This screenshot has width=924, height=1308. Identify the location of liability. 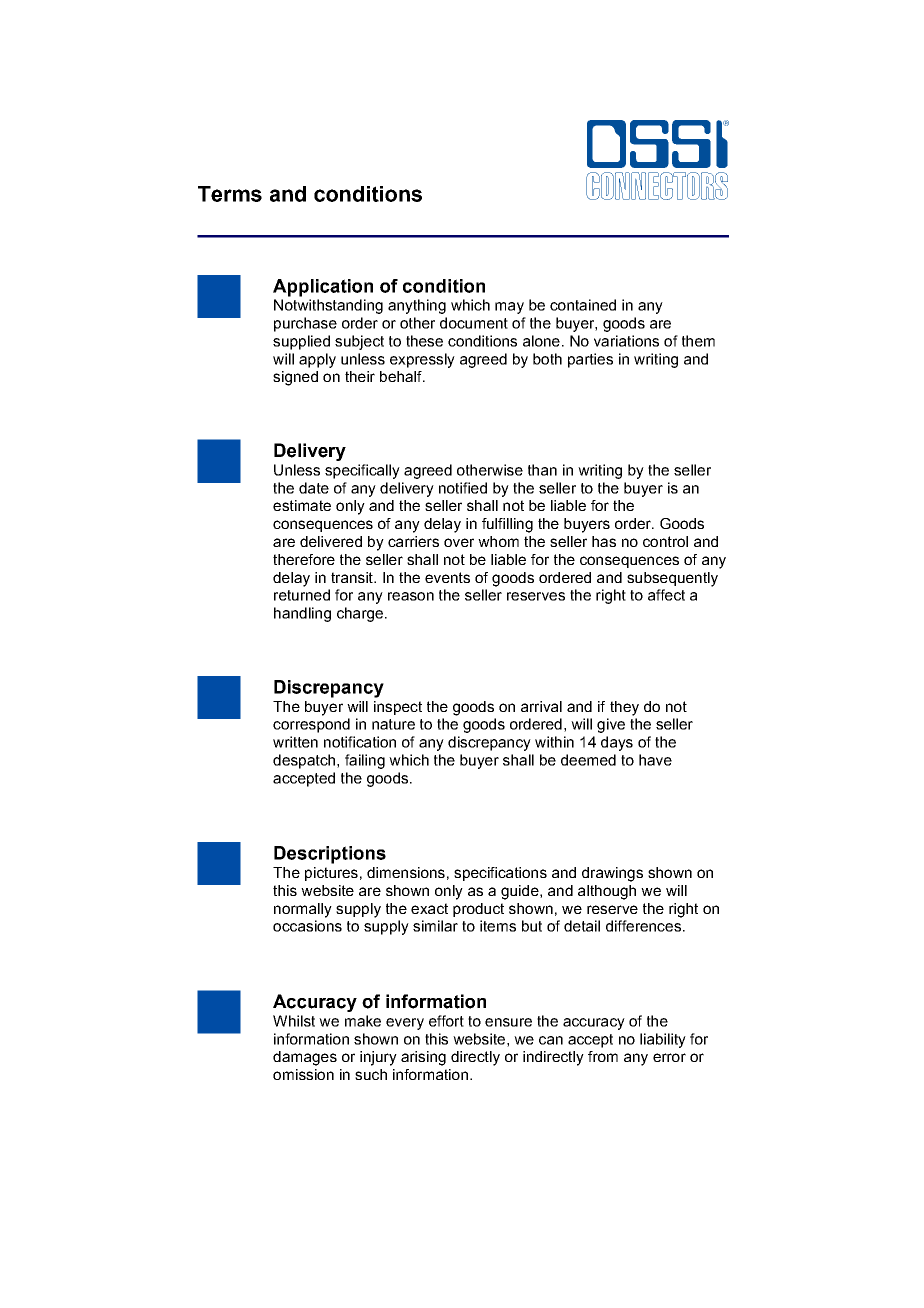
(663, 1040).
